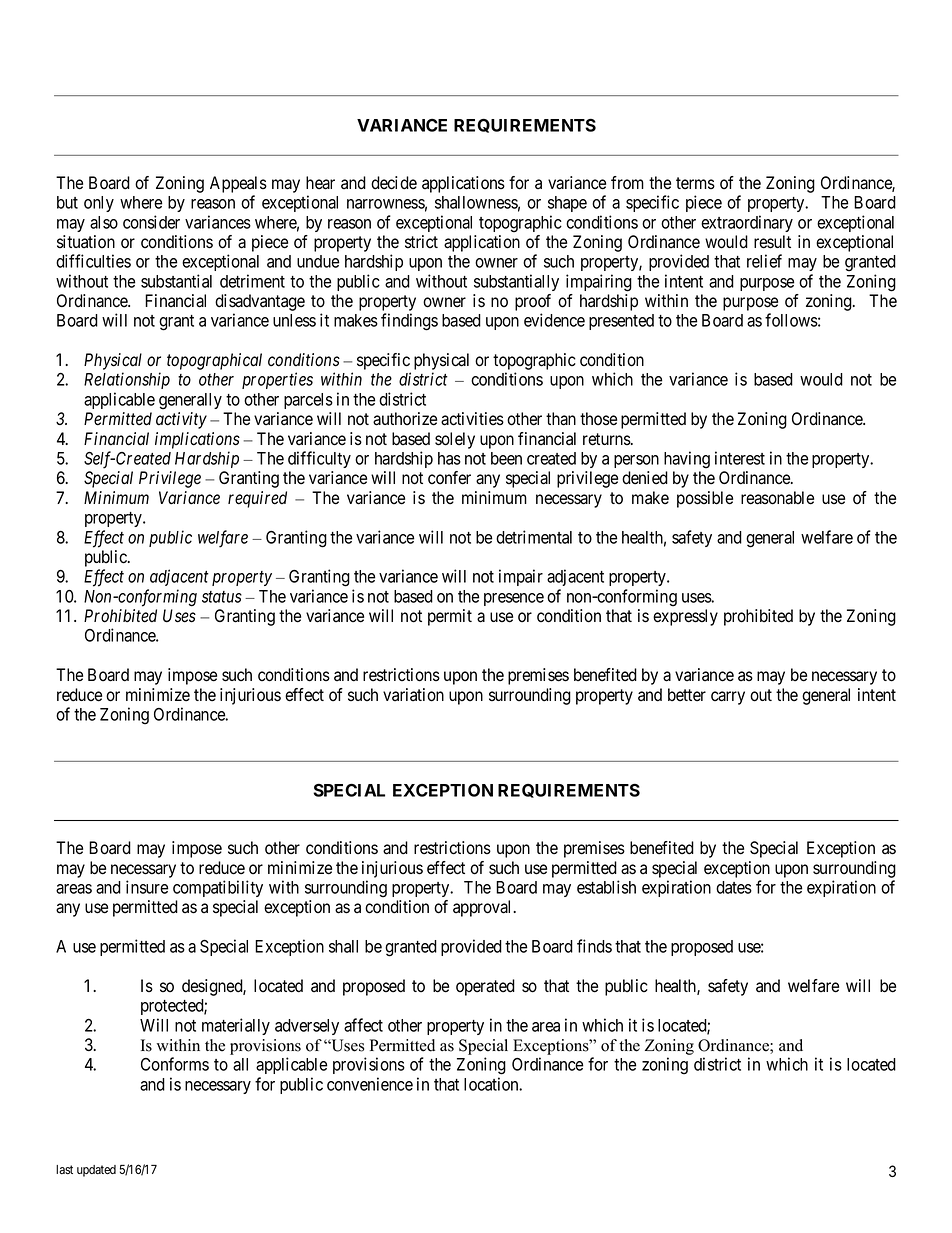  Describe the element at coordinates (695, 183) in the screenshot. I see `terms` at that location.
